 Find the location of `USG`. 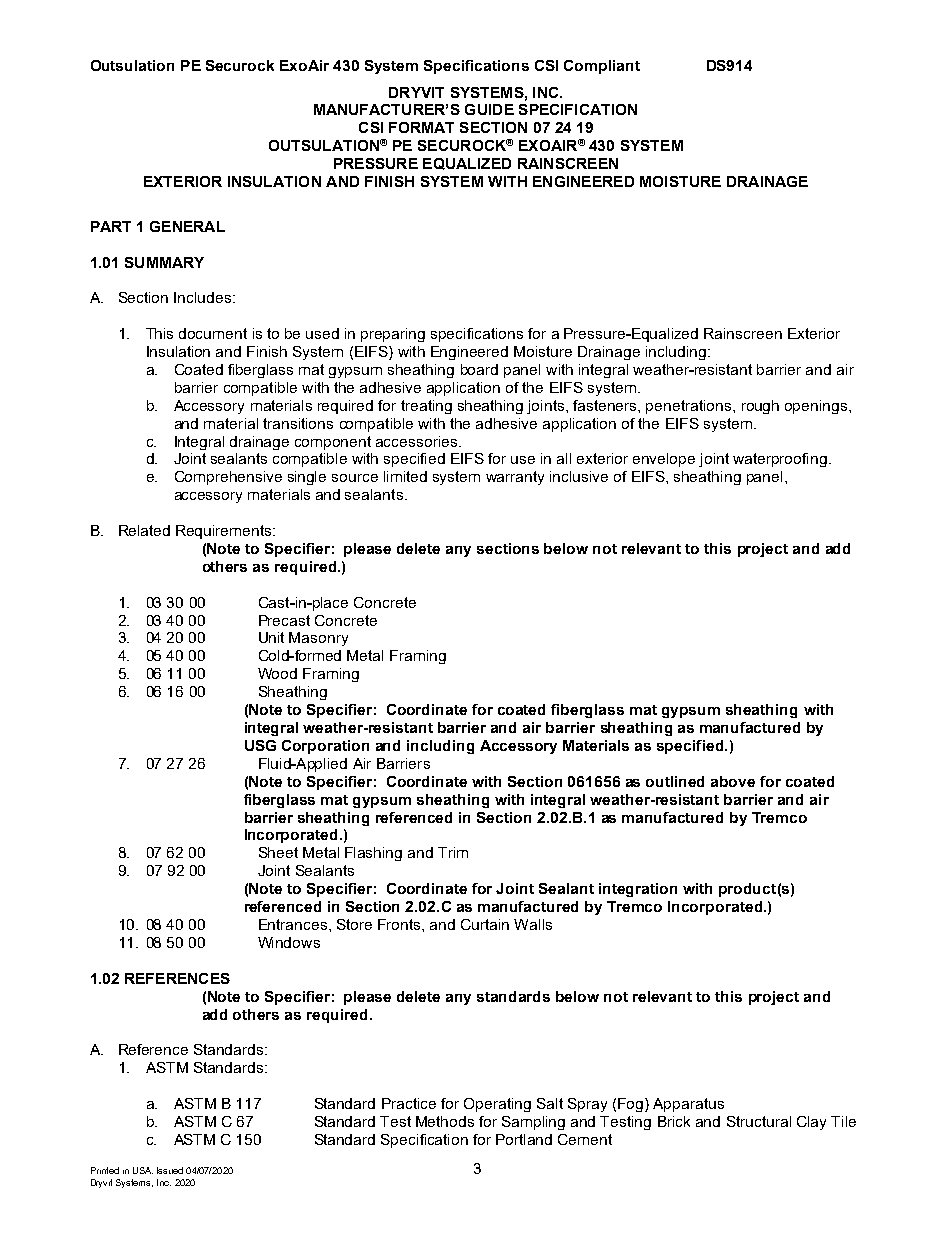

USG is located at coordinates (260, 745).
